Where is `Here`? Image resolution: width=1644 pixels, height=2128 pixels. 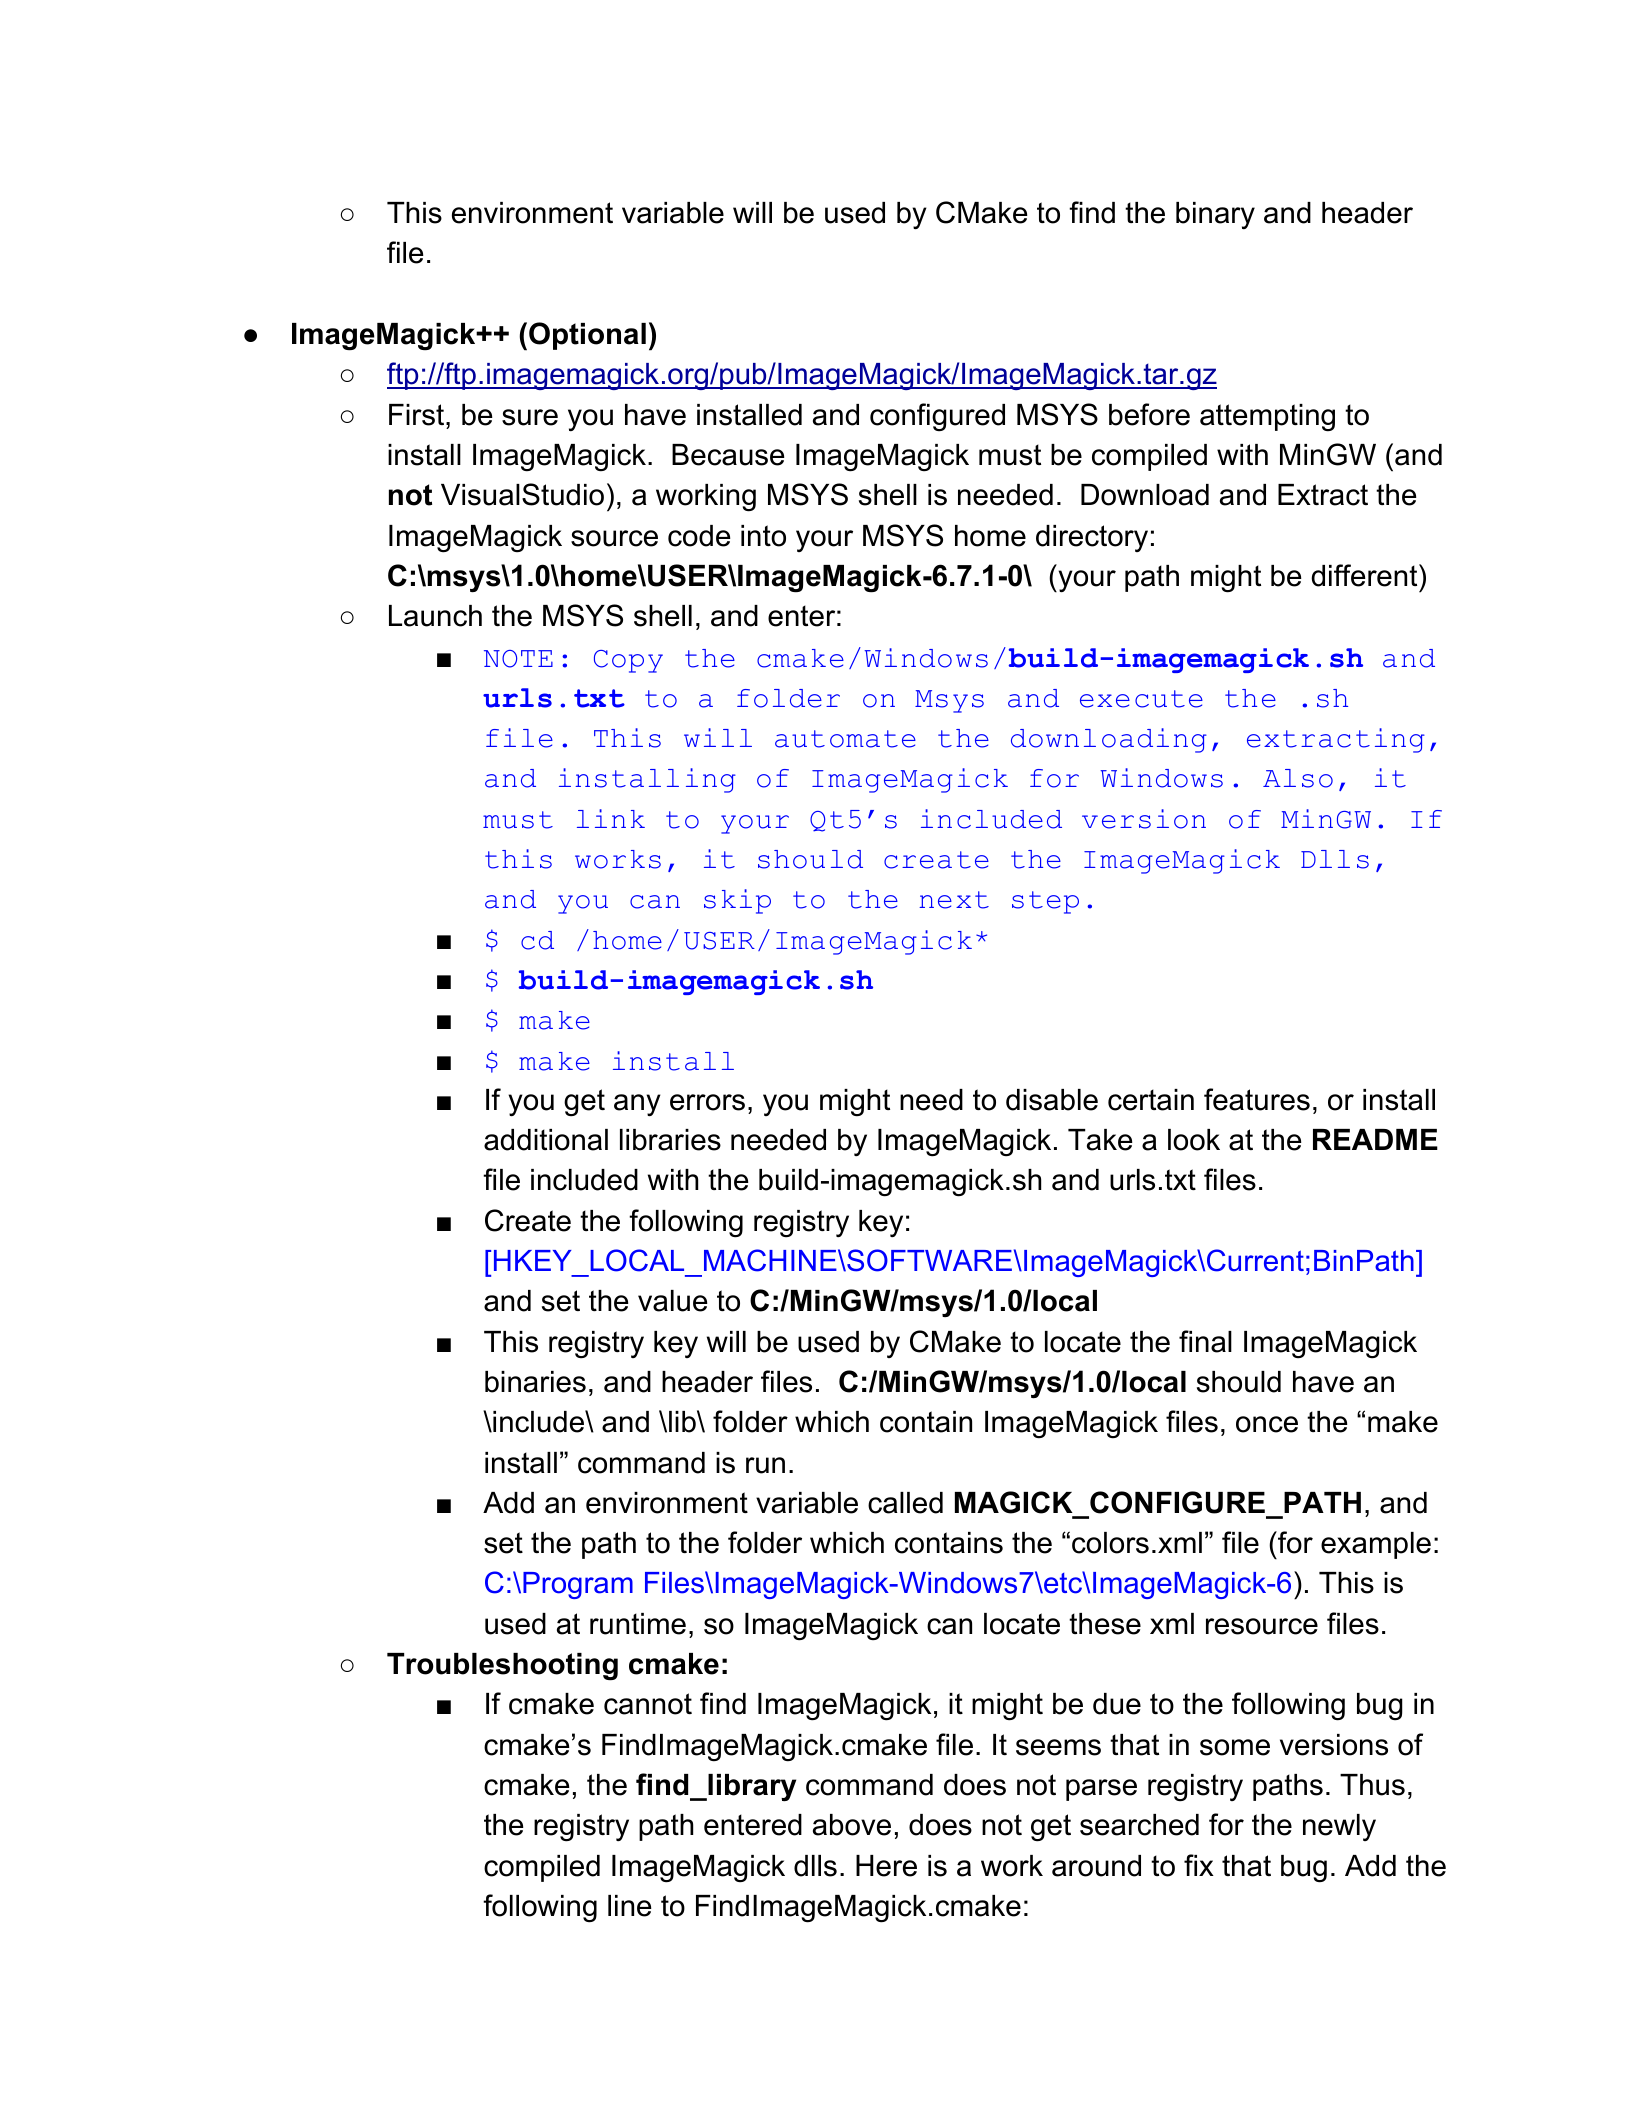
Here is located at coordinates (886, 1866).
